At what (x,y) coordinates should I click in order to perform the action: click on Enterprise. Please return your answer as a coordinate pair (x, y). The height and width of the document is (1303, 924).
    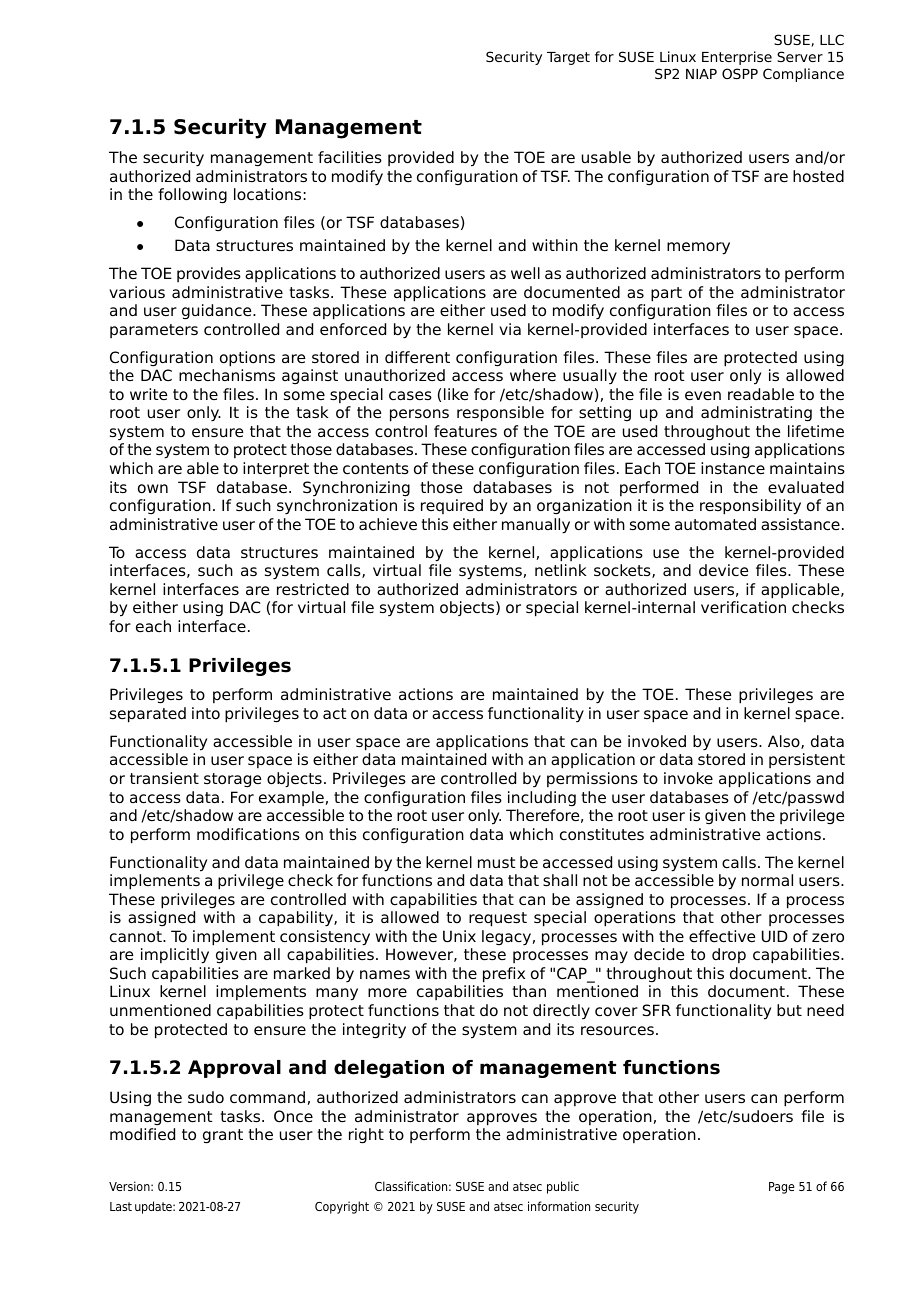
    Looking at the image, I should click on (737, 58).
